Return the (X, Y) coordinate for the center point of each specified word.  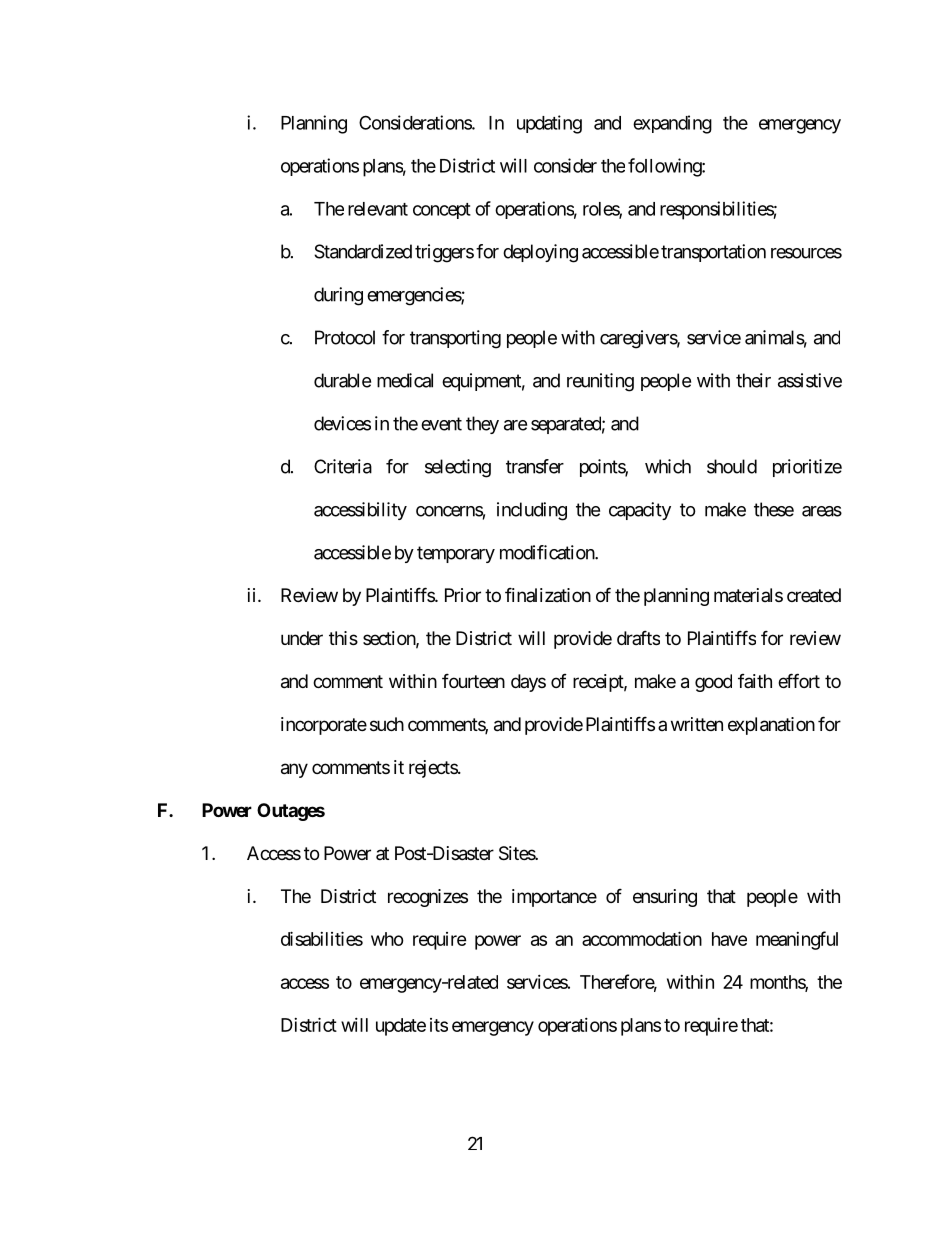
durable (342, 380)
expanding (672, 124)
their (753, 380)
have (729, 939)
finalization (548, 594)
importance (554, 898)
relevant (378, 209)
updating (549, 124)
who (387, 939)
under (302, 638)
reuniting (600, 382)
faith (755, 681)
